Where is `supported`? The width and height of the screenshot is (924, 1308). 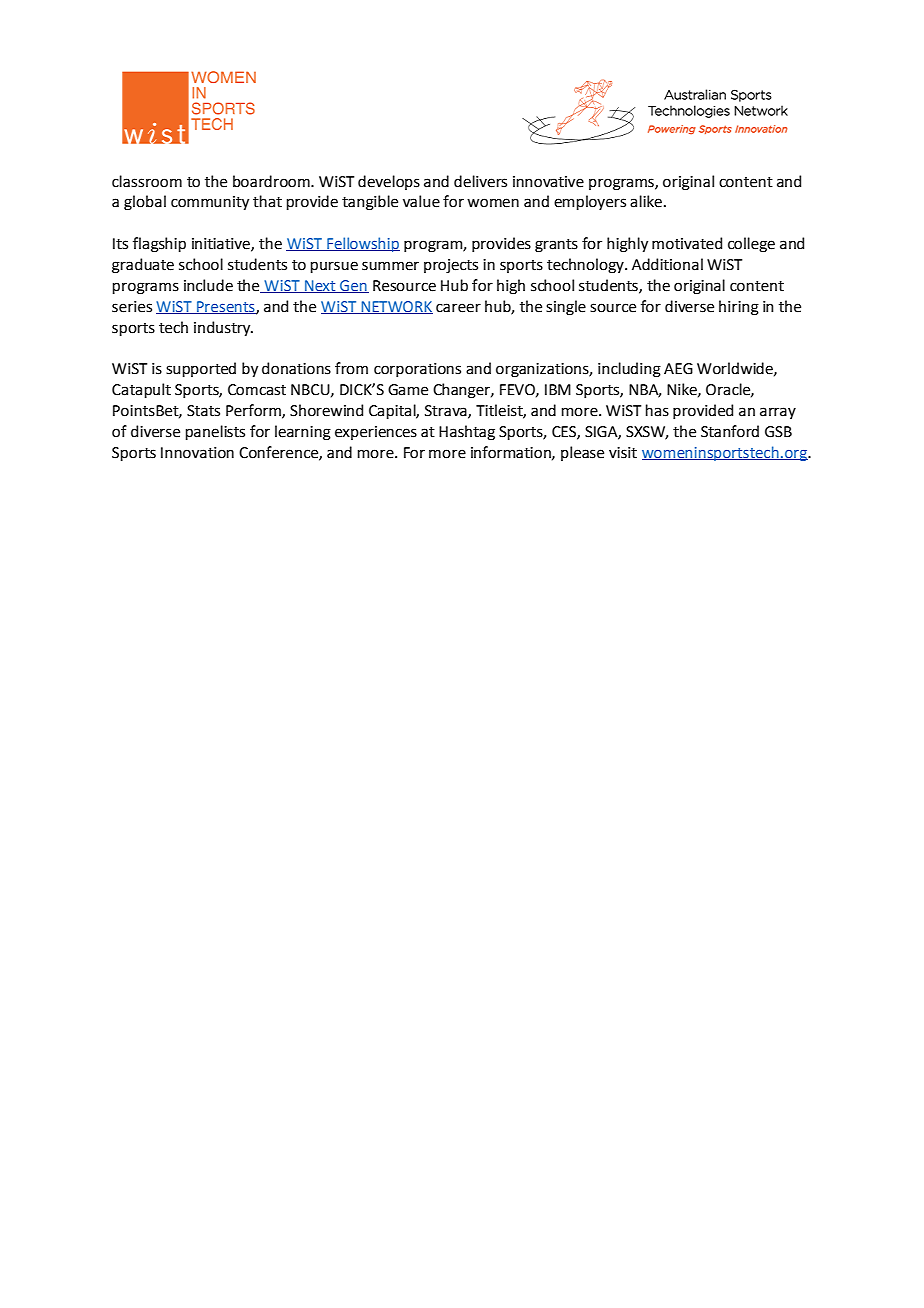
supported is located at coordinates (201, 369).
